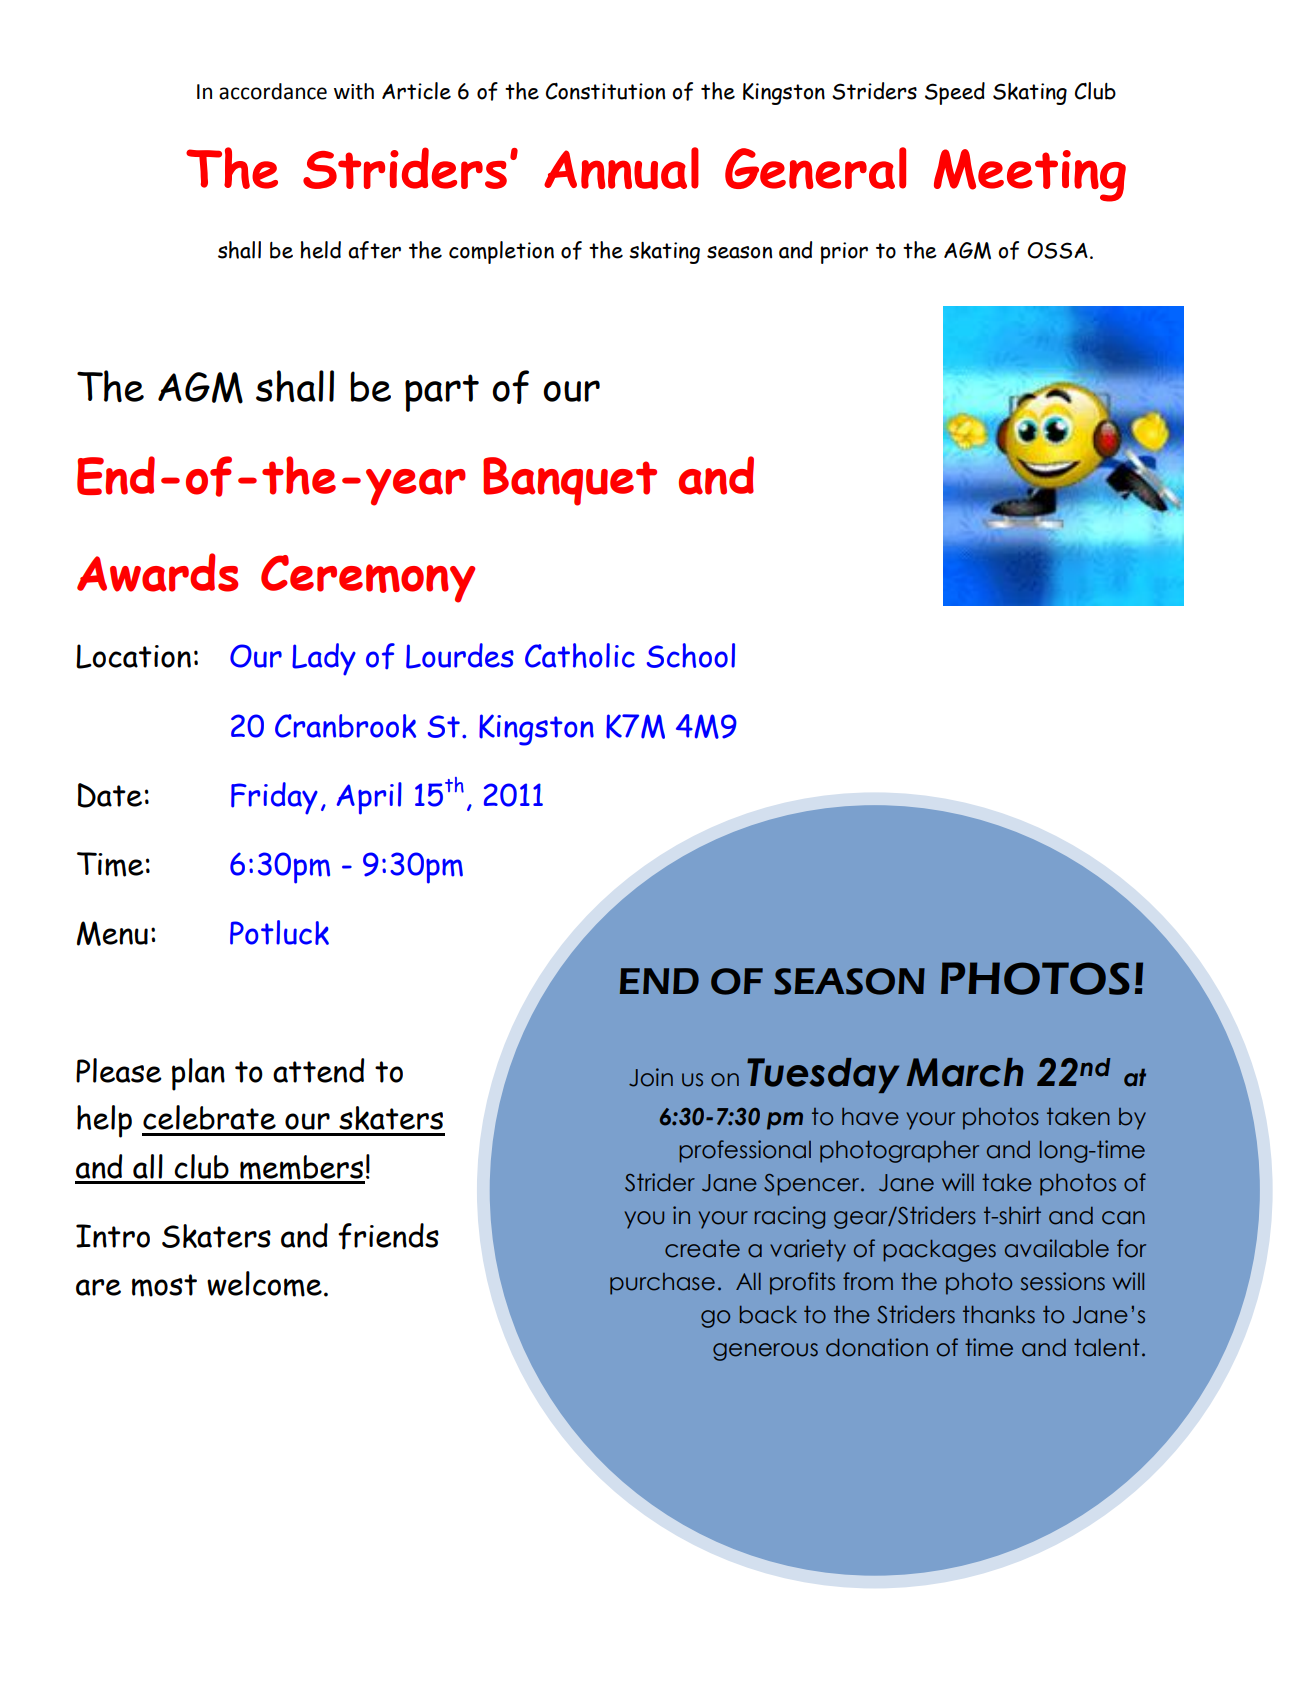 The image size is (1303, 1687). I want to click on Cranbrook, so click(345, 726).
